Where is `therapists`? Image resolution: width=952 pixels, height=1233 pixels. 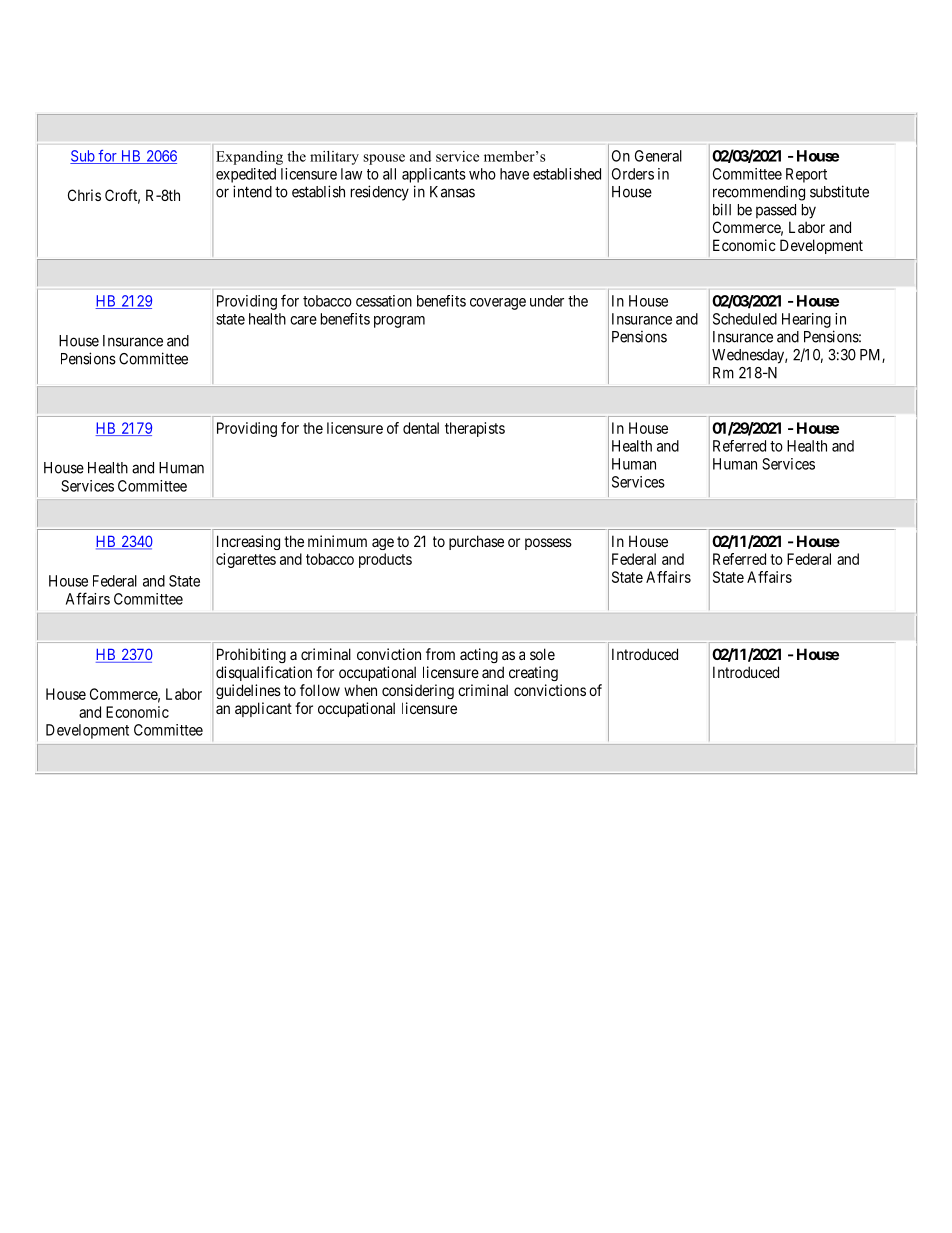 therapists is located at coordinates (475, 429).
